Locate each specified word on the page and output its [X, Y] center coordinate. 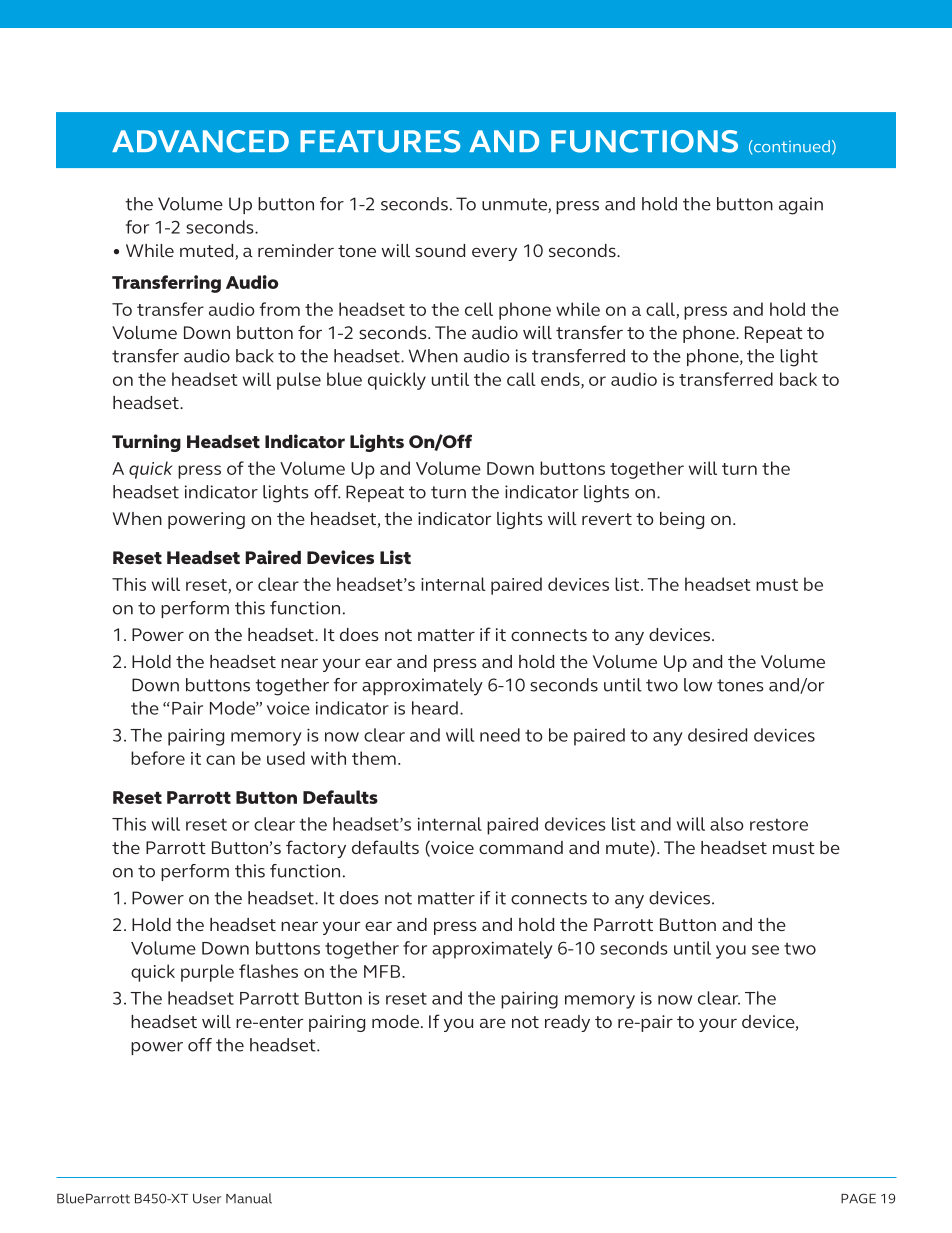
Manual [249, 1198]
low [698, 685]
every [494, 254]
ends [561, 380]
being [682, 520]
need [500, 735]
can [220, 760]
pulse [299, 381]
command [521, 847]
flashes [268, 971]
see [765, 950]
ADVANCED [200, 141]
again [801, 206]
